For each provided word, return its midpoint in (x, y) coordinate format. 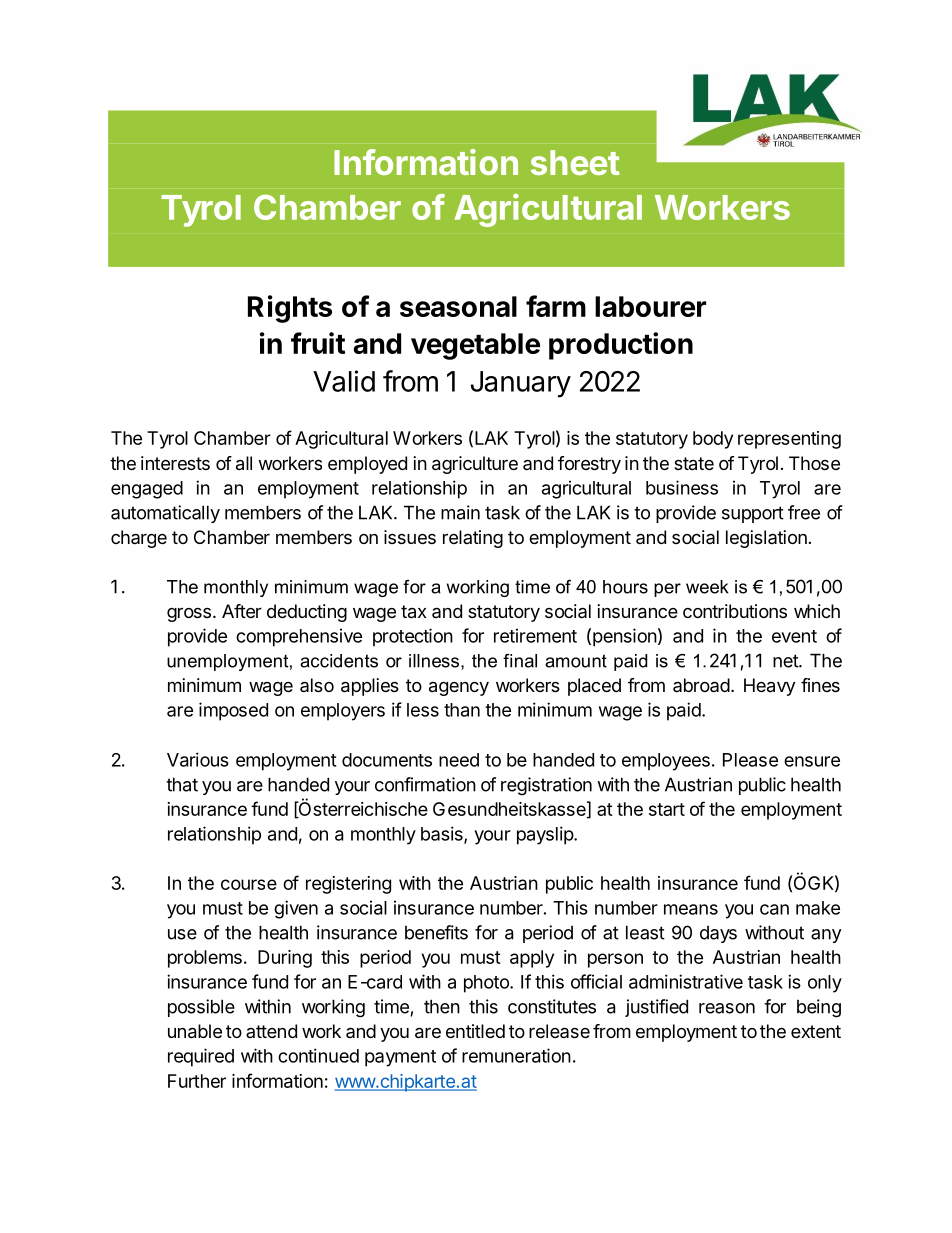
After (242, 611)
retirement (535, 635)
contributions (735, 611)
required (201, 1057)
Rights (290, 309)
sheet (575, 162)
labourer (650, 306)
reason (727, 1008)
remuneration (516, 1055)
